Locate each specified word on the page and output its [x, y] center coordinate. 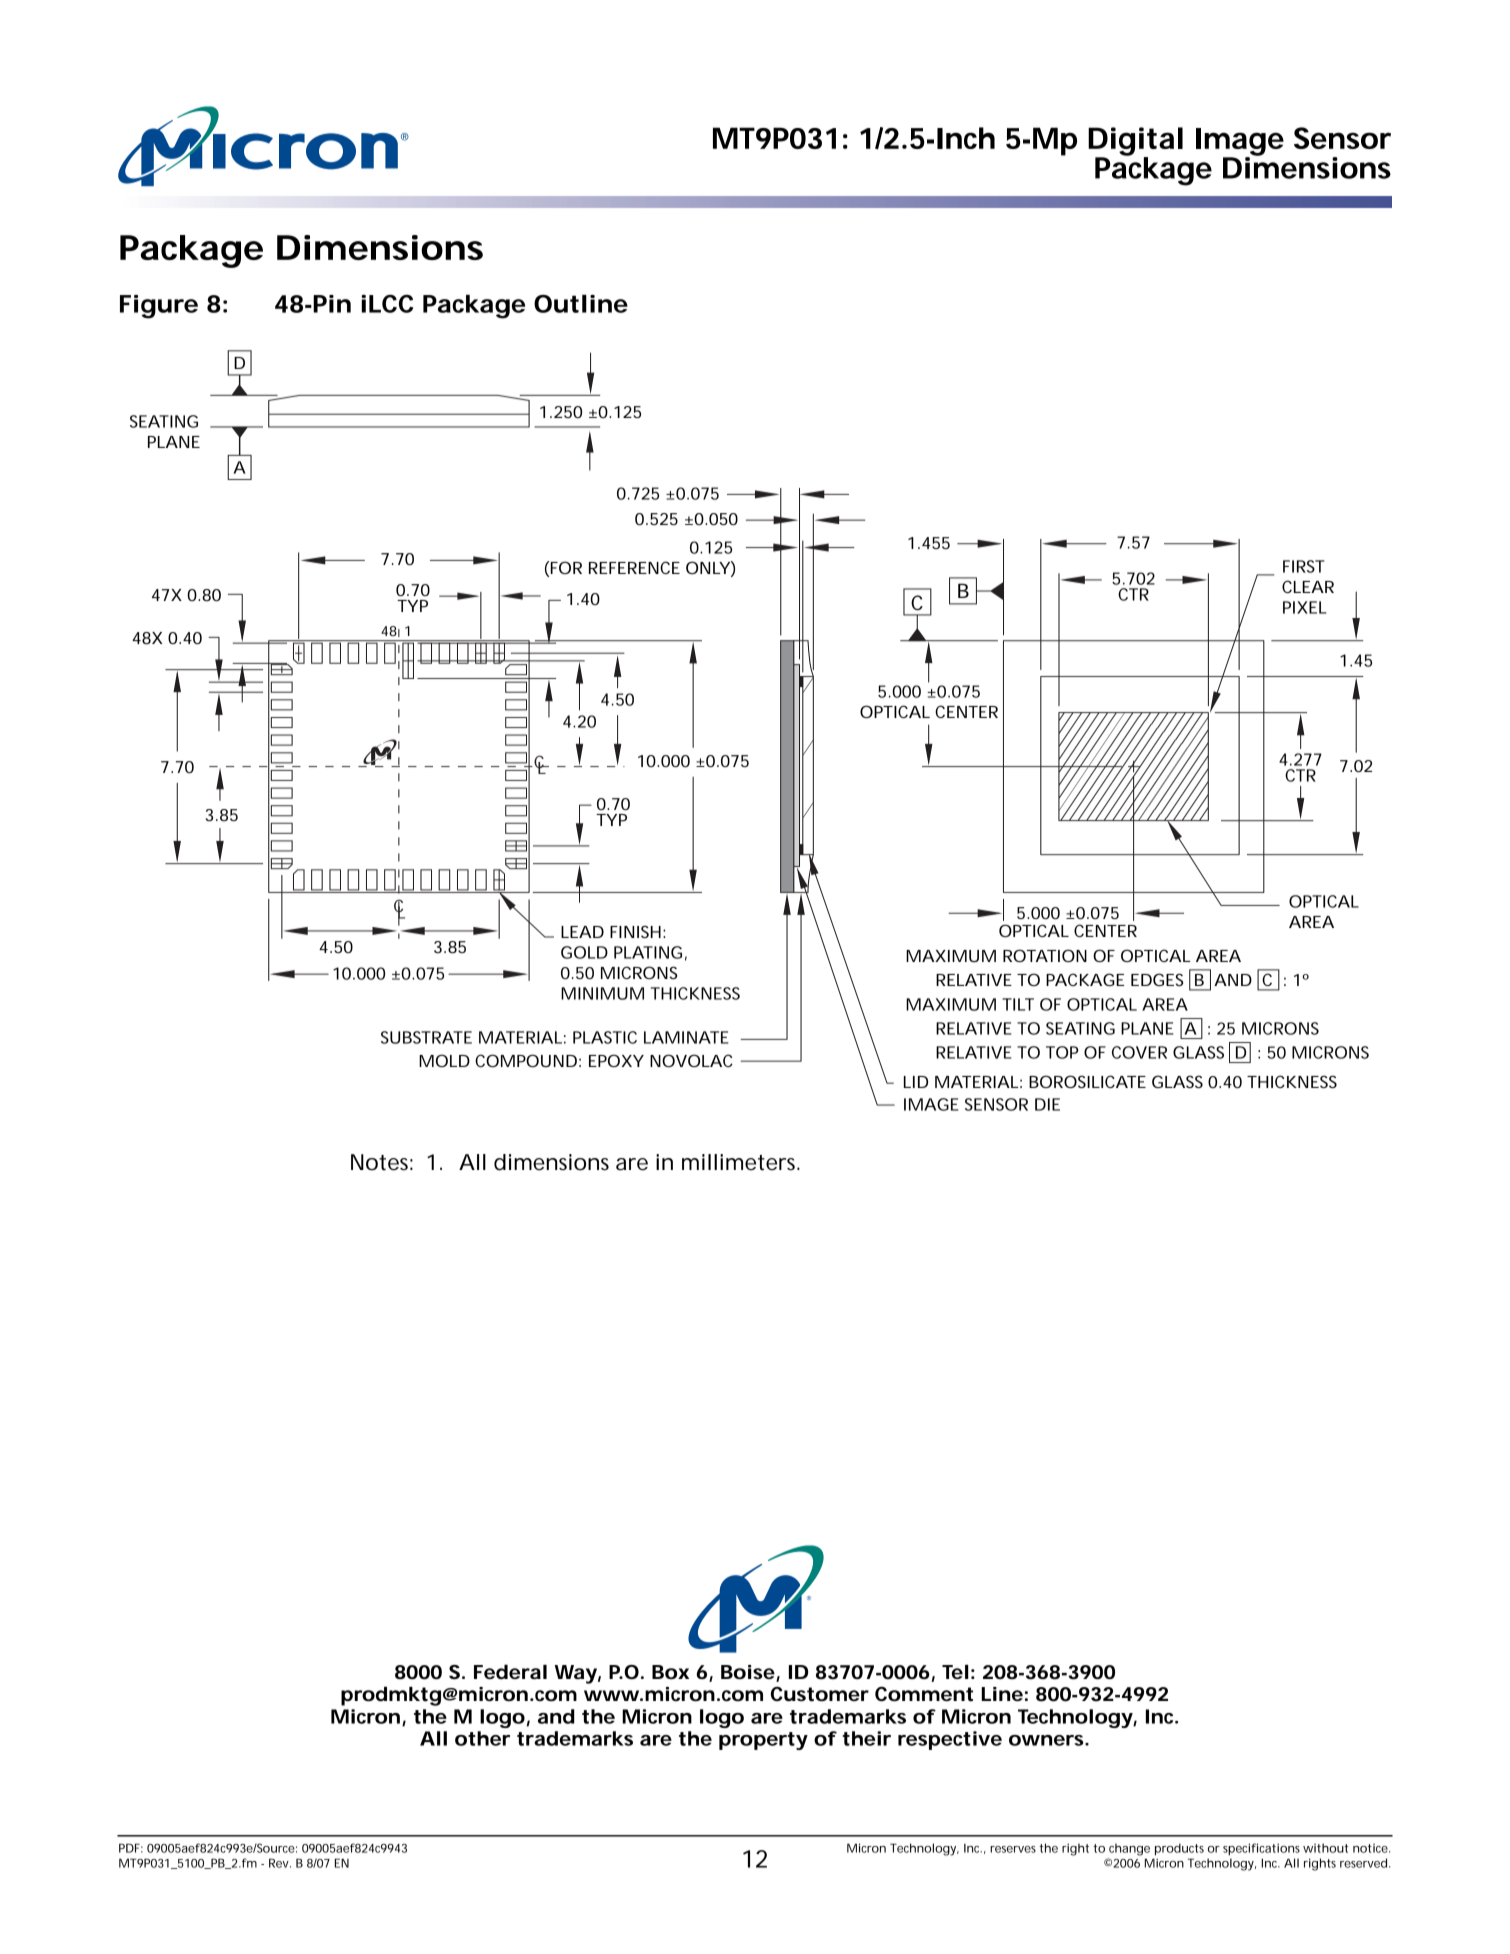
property [763, 1741]
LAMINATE [686, 1037]
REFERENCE [634, 567]
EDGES [1157, 979]
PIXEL [1305, 607]
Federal [510, 1672]
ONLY [708, 567]
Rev [280, 1863]
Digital [1135, 142]
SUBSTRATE [426, 1037]
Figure [159, 307]
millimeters [741, 1162]
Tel [955, 1672]
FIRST [1304, 566]
